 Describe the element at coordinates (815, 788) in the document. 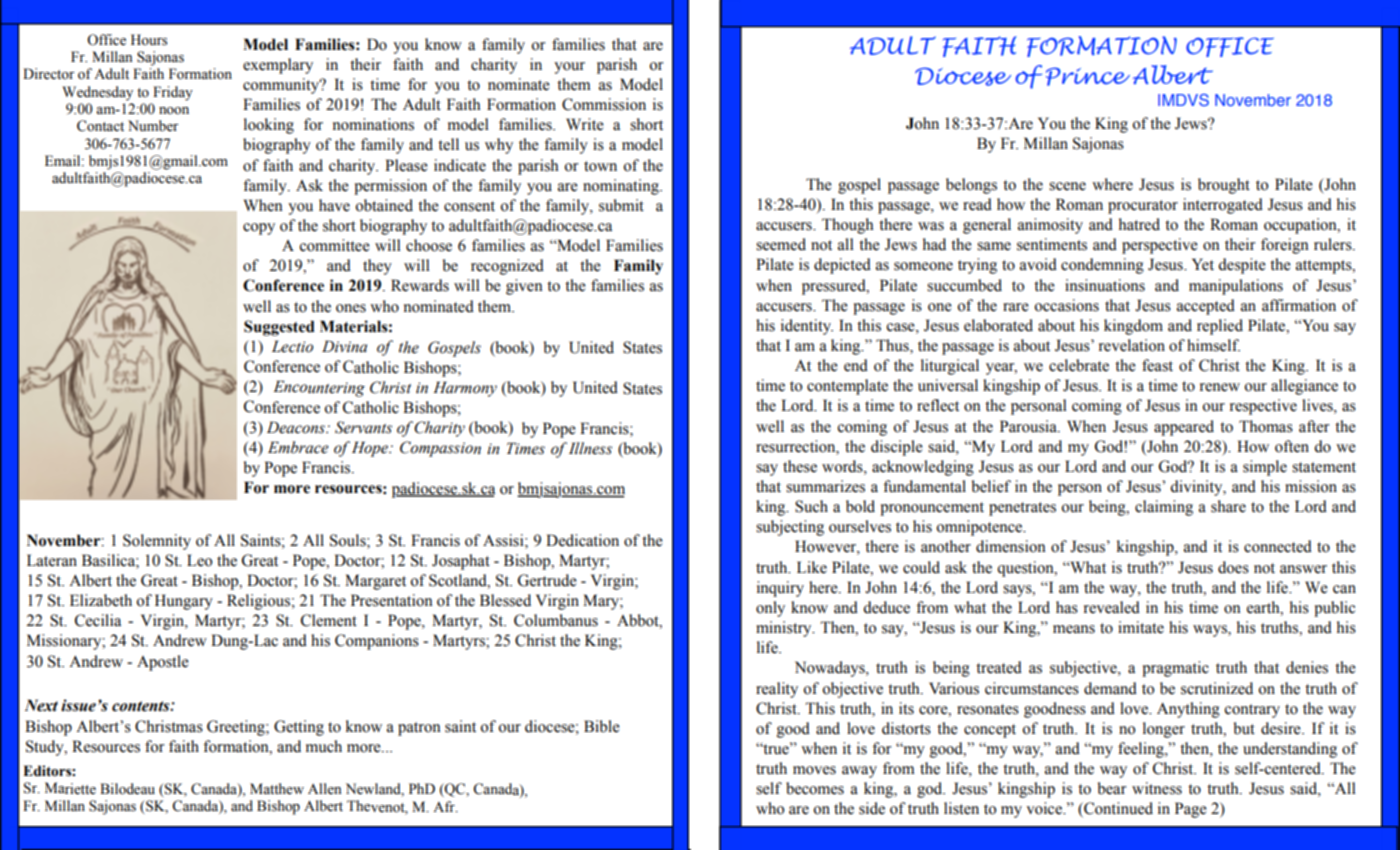

I see `becomes` at that location.
